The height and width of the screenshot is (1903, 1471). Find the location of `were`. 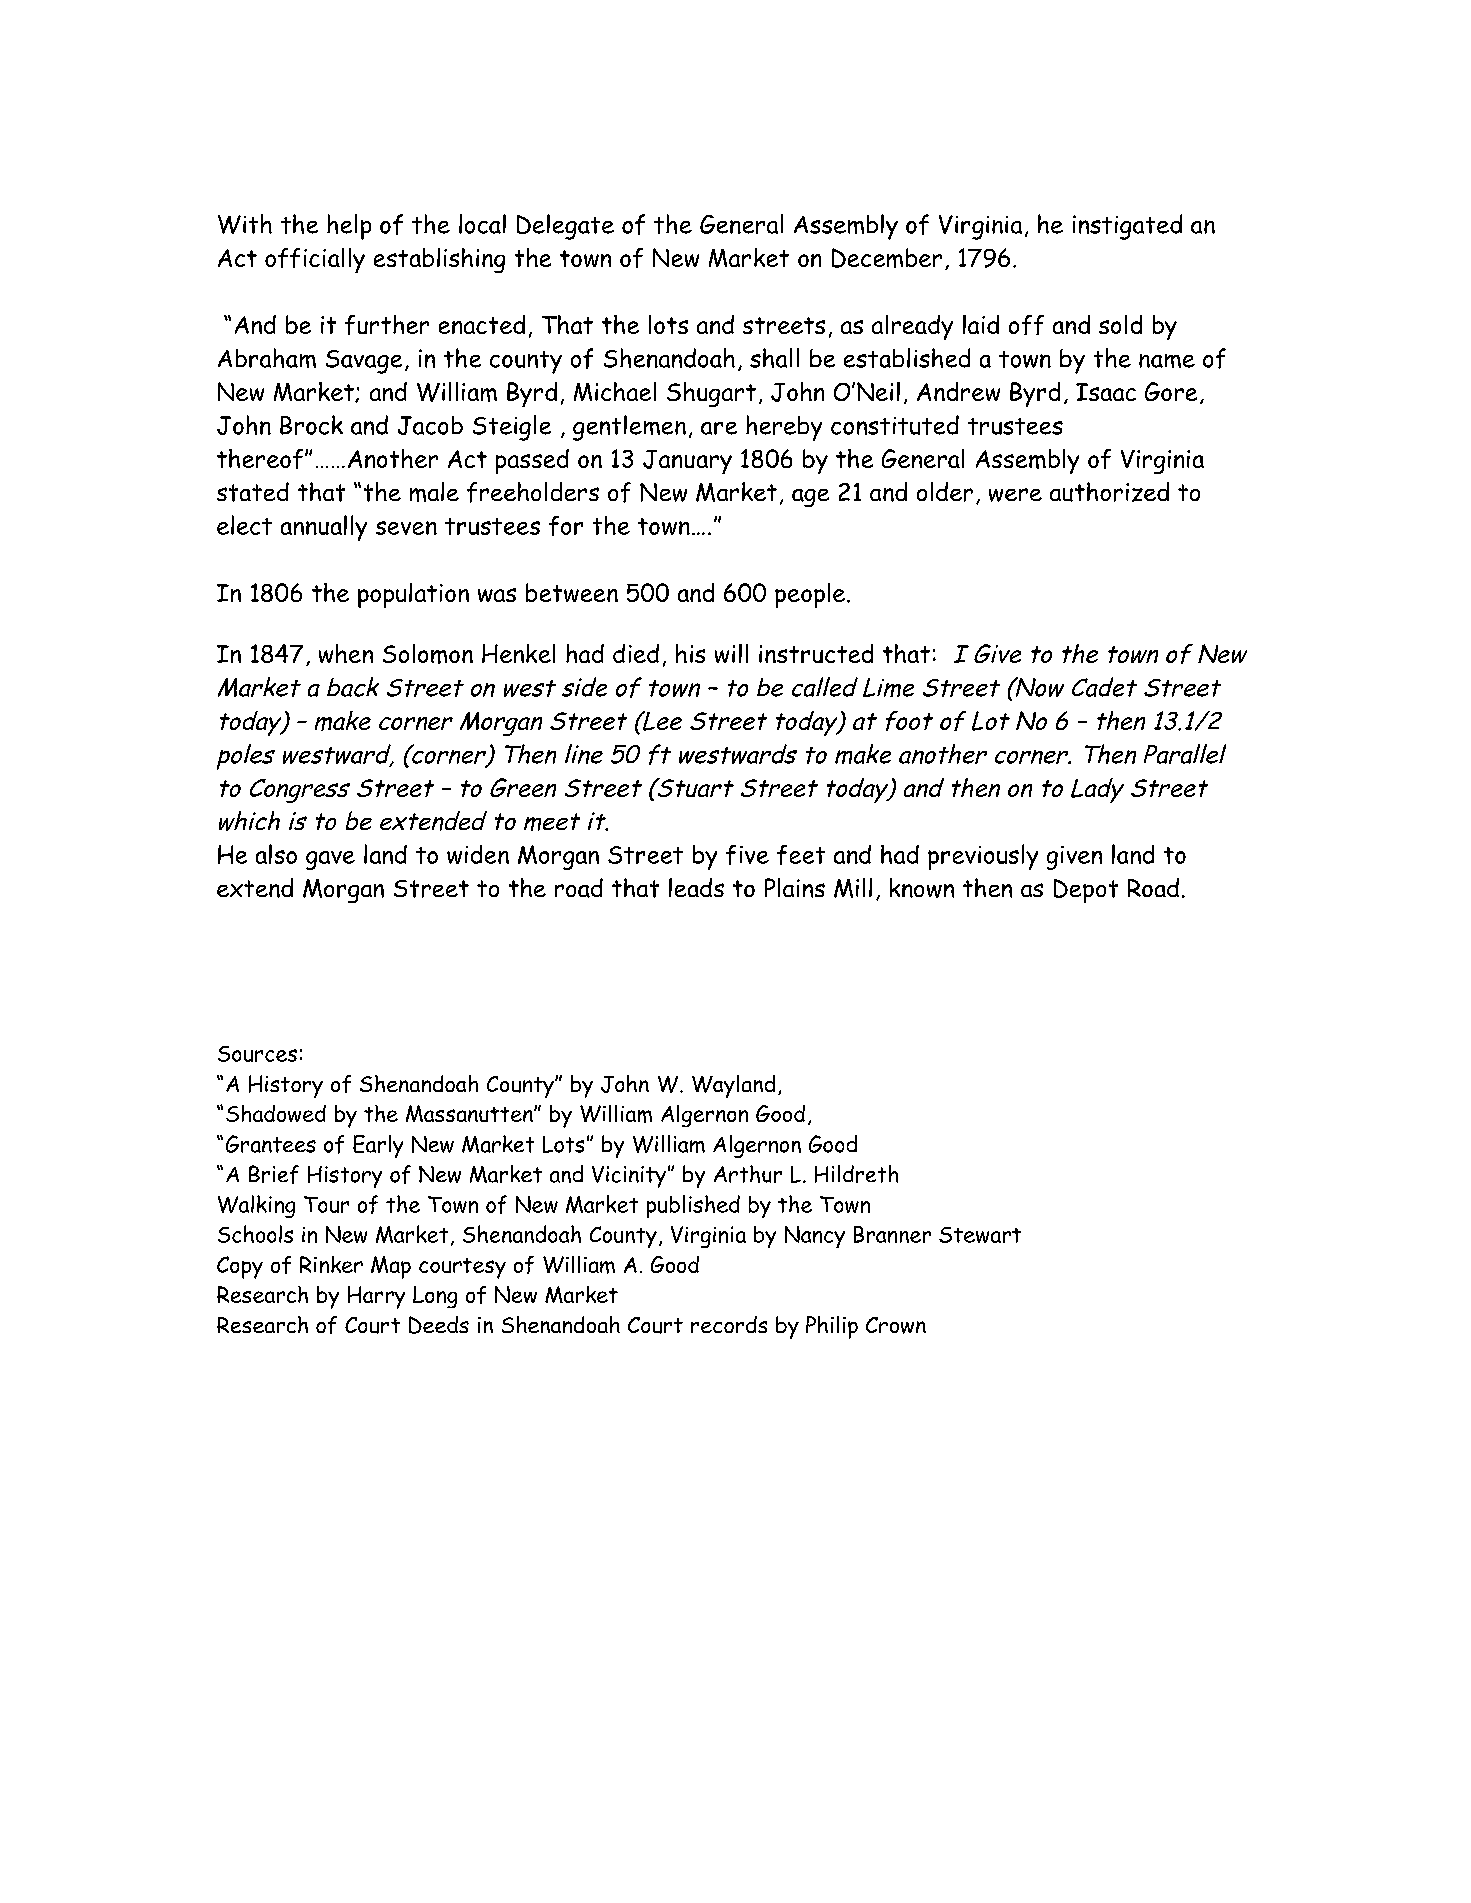

were is located at coordinates (1015, 495).
